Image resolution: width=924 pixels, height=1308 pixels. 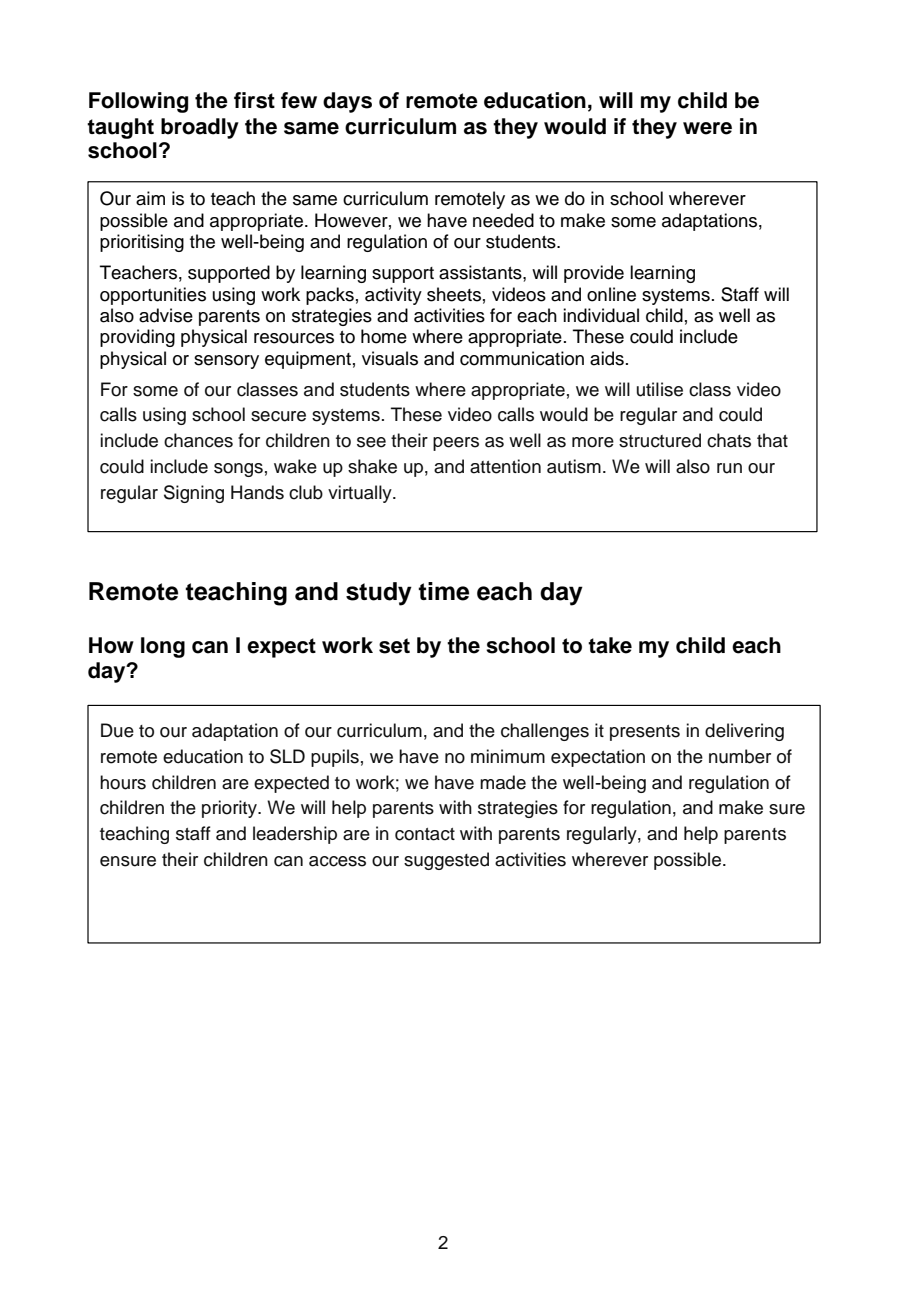 I want to click on days, so click(x=347, y=102).
